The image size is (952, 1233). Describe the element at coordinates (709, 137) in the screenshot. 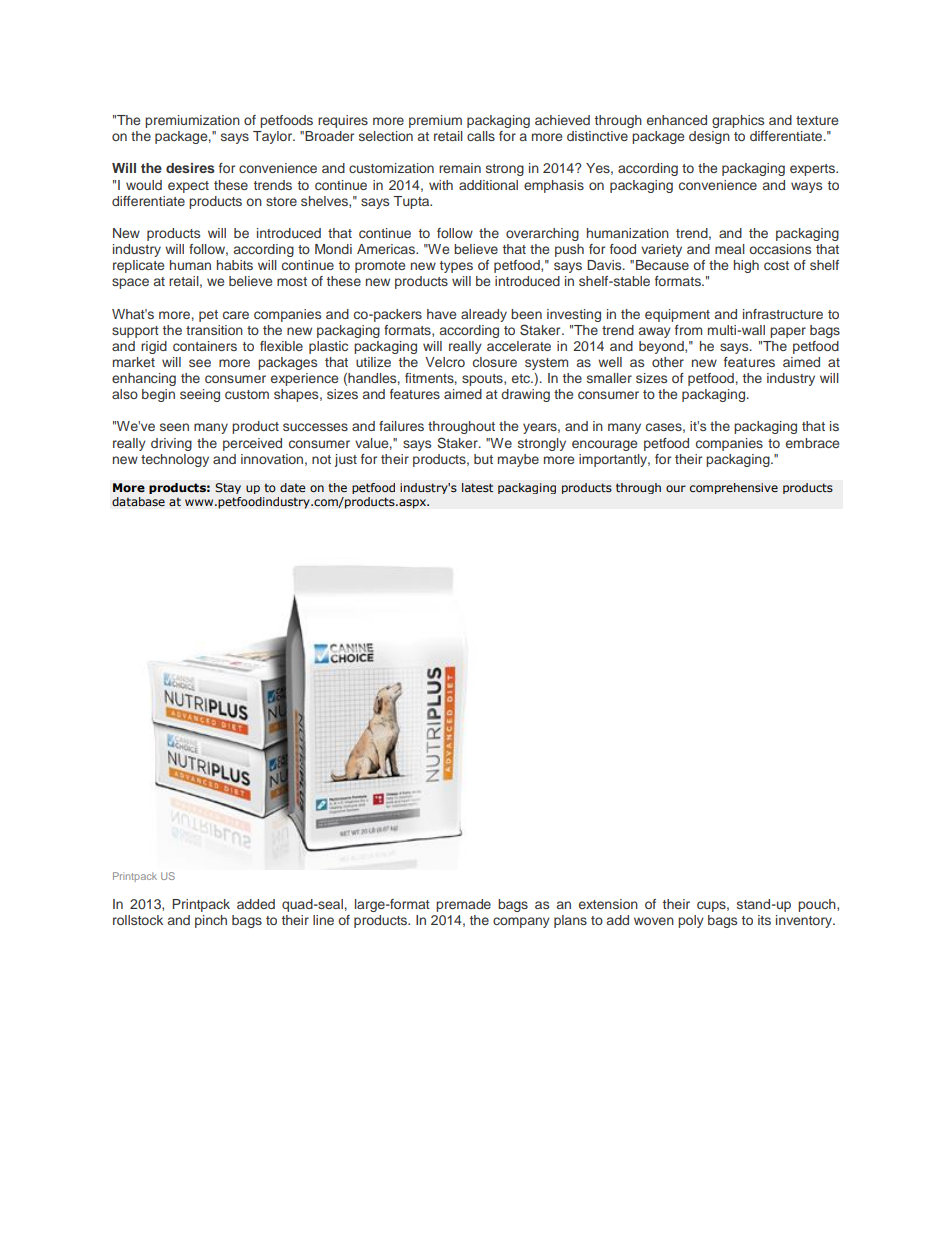

I see `design` at that location.
